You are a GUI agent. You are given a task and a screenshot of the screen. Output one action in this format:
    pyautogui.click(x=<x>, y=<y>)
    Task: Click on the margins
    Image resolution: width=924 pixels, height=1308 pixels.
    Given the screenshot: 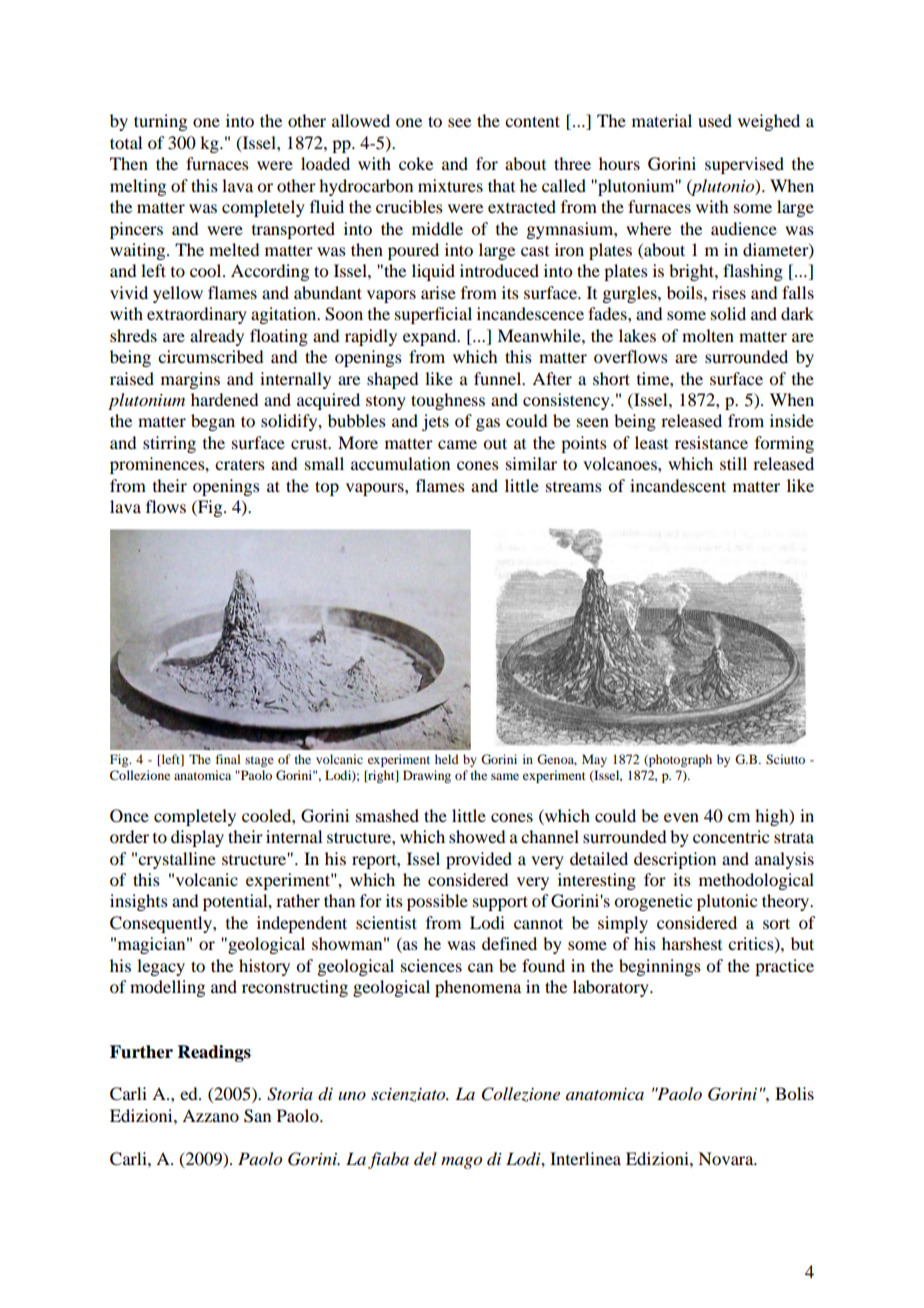 What is the action you would take?
    pyautogui.click(x=190, y=380)
